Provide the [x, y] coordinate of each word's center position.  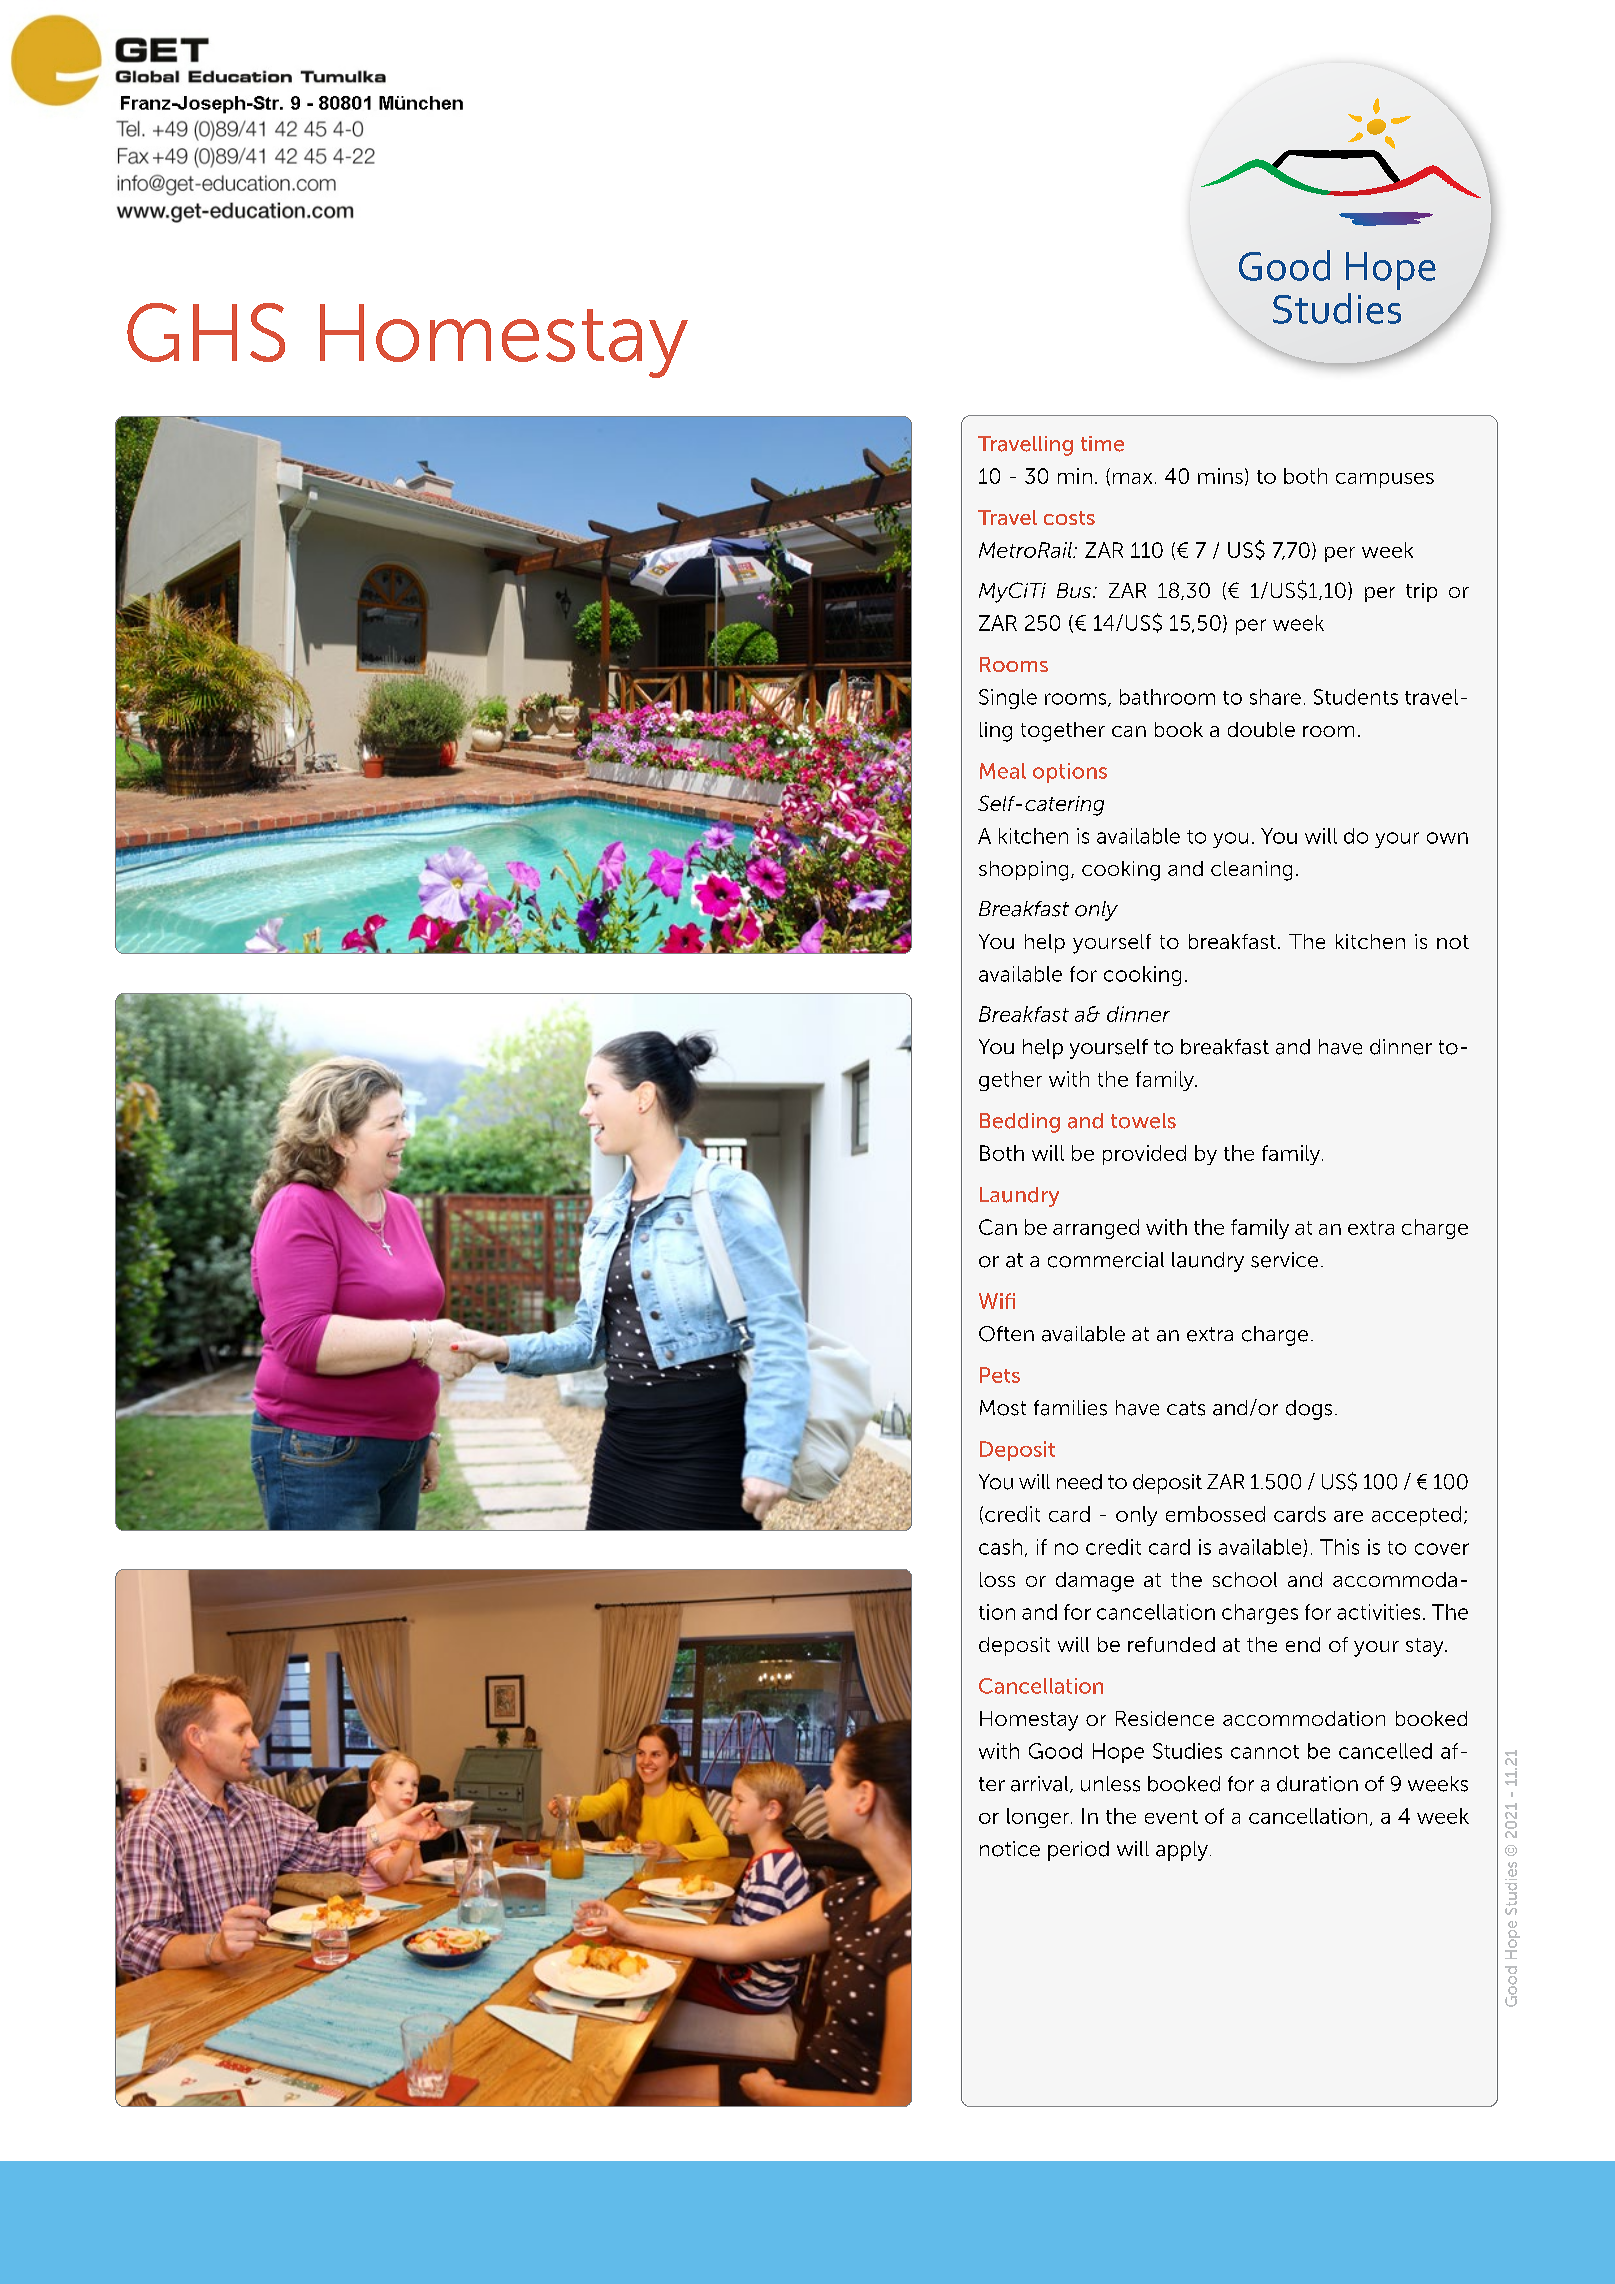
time [1102, 444]
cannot [1265, 1752]
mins [1220, 476]
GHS [206, 332]
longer [1039, 1818]
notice [1010, 1849]
